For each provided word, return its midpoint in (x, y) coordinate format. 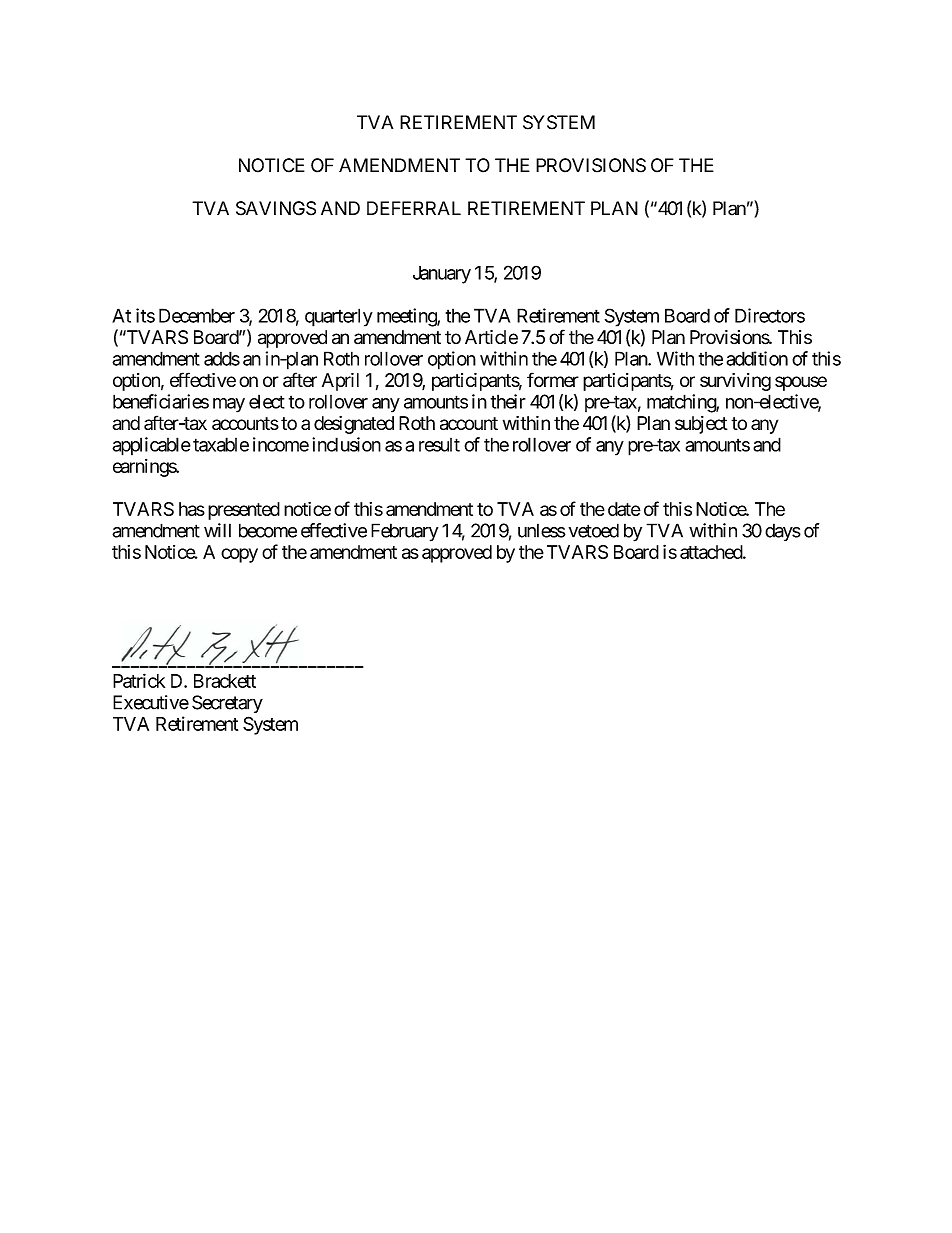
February (404, 532)
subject (701, 425)
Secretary (227, 704)
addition (757, 358)
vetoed (594, 530)
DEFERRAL (414, 208)
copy (239, 555)
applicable (151, 446)
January (442, 275)
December (197, 315)
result (439, 445)
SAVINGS (276, 208)
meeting (407, 317)
